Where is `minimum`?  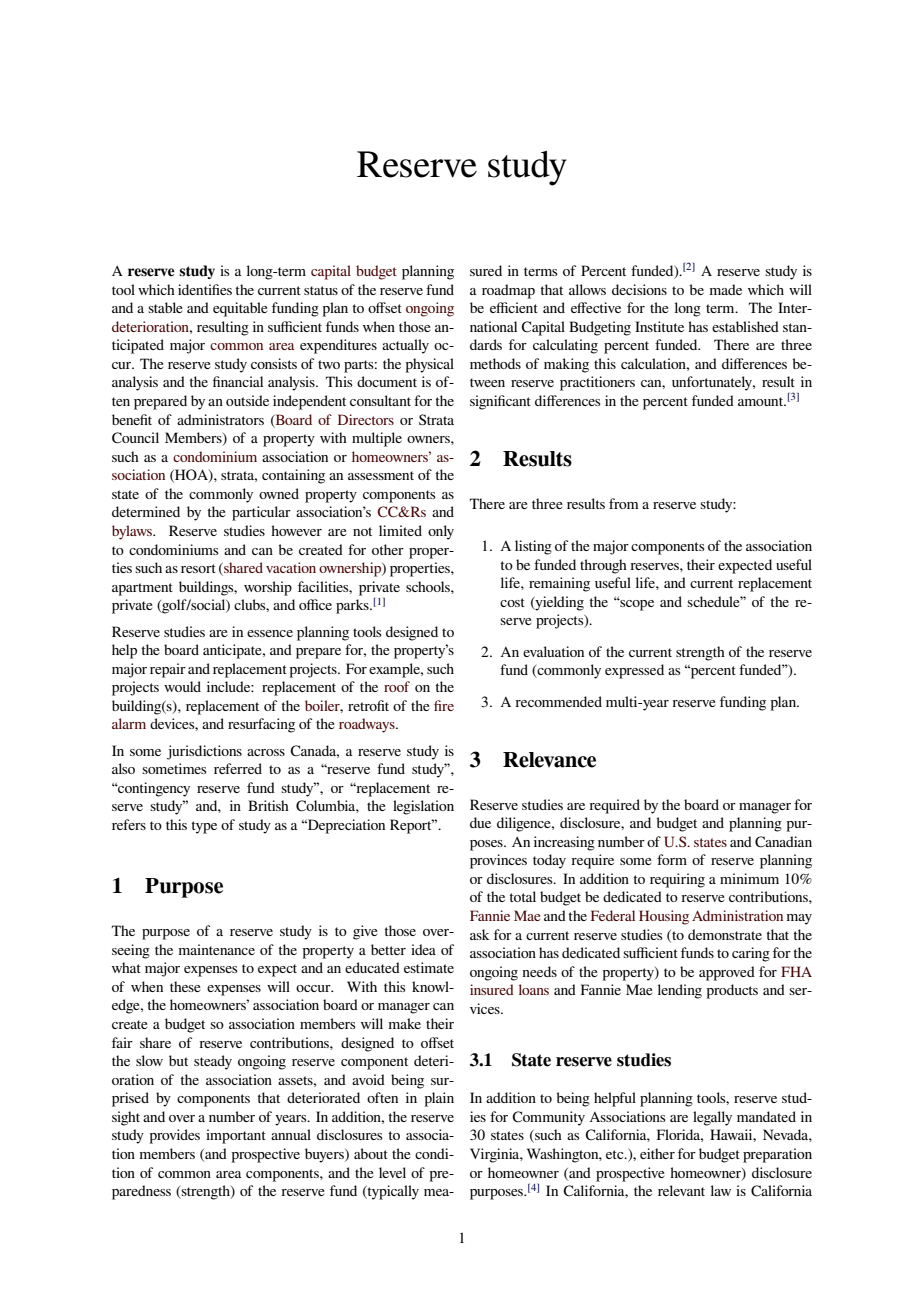
minimum is located at coordinates (749, 878).
